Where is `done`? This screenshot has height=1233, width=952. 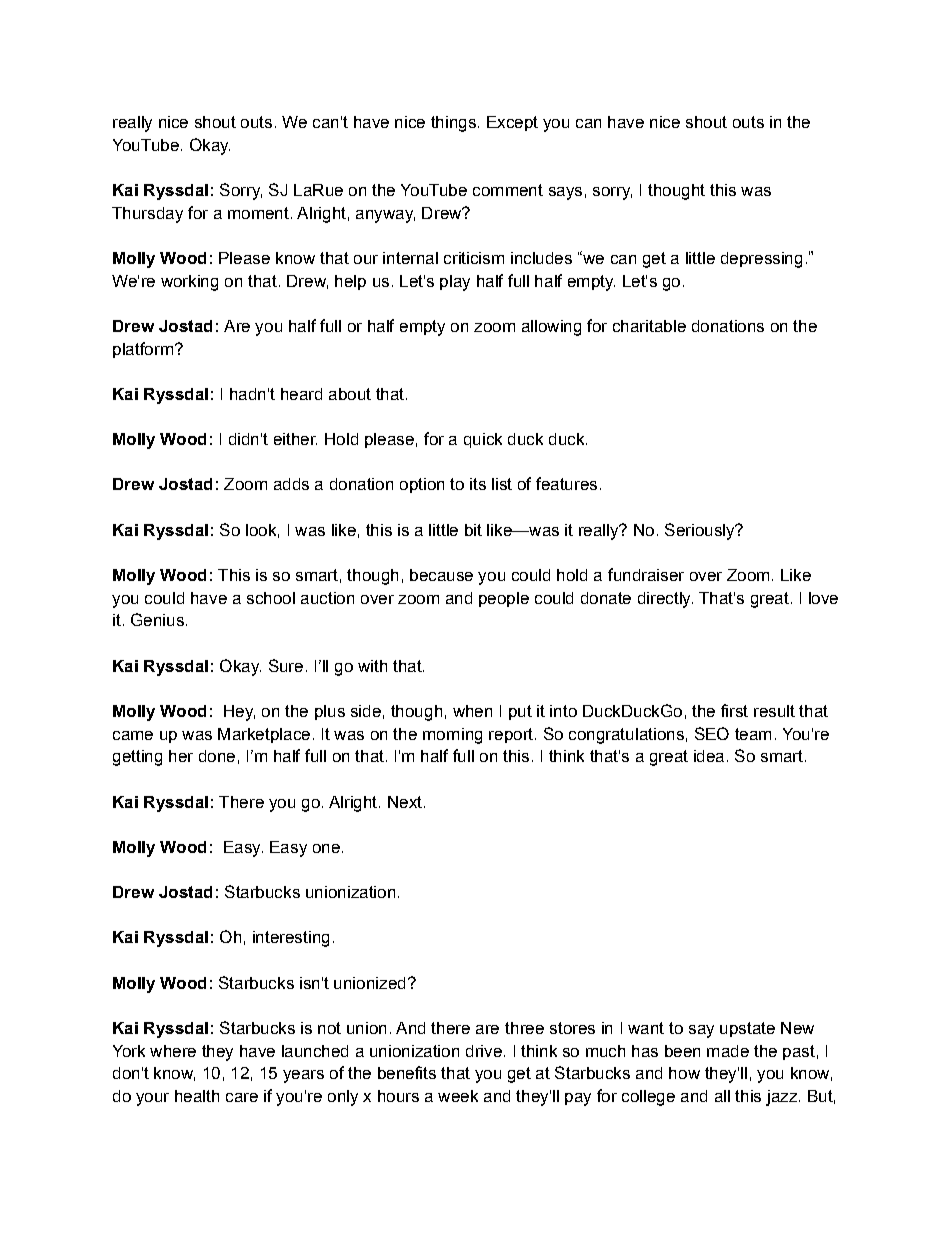
done is located at coordinates (217, 756).
